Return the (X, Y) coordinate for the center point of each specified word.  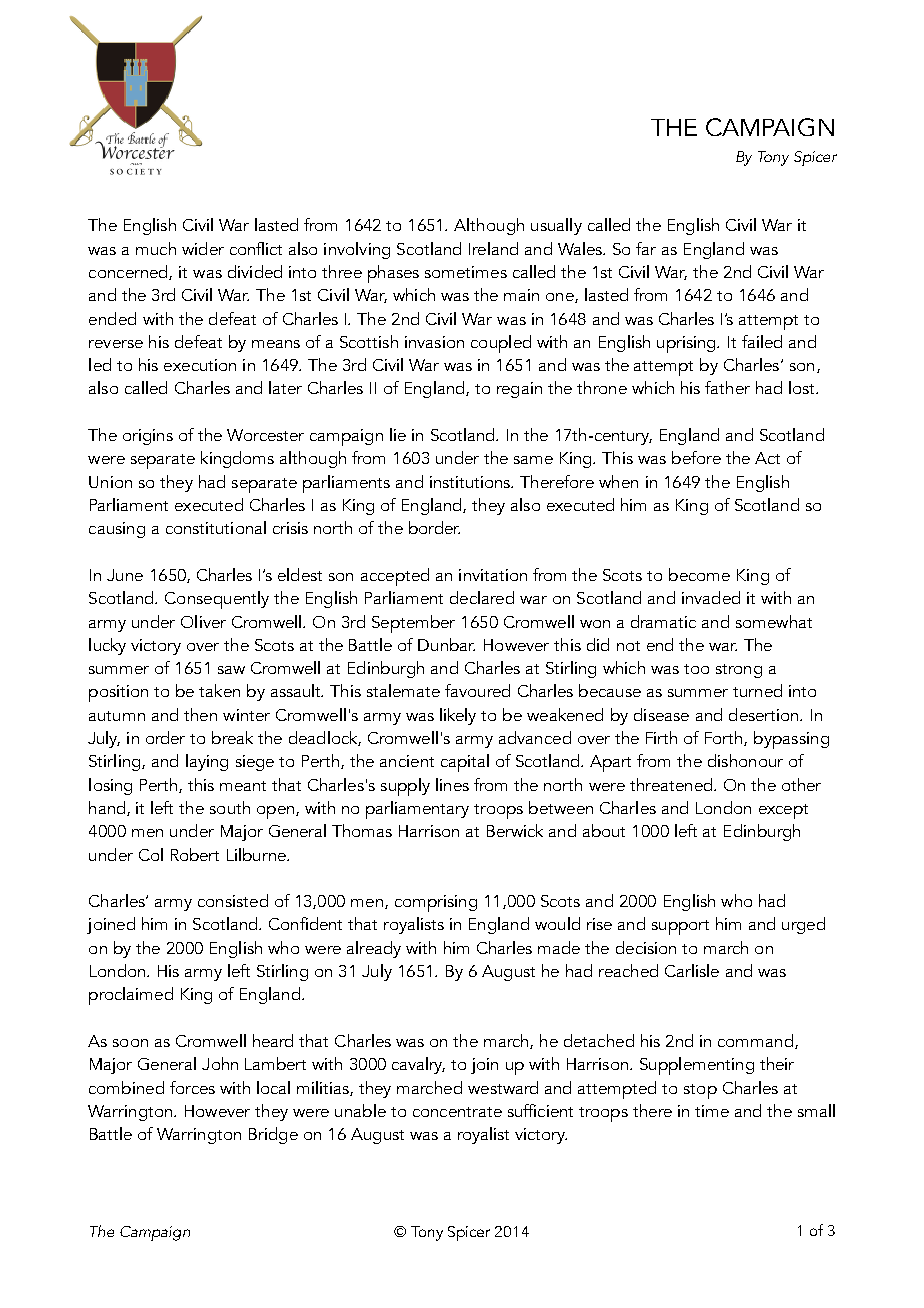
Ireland (493, 248)
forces (192, 1087)
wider (203, 248)
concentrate (457, 1112)
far (646, 248)
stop (700, 1091)
